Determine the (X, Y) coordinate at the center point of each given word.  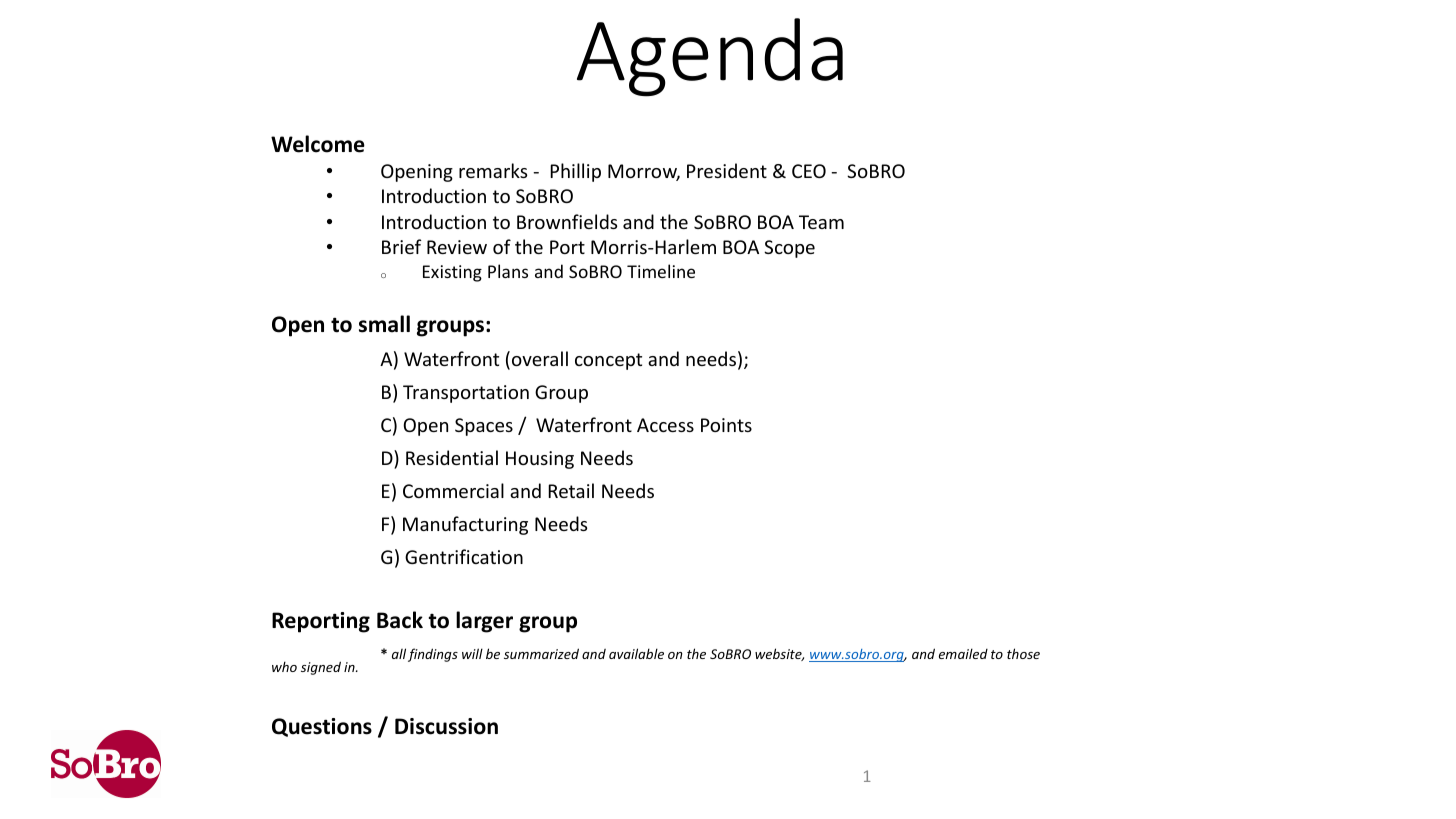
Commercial (453, 490)
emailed (963, 653)
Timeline (661, 271)
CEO (809, 171)
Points (726, 425)
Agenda (710, 57)
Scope (789, 249)
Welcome (318, 144)
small (384, 324)
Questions (322, 727)
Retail (571, 490)
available (636, 653)
